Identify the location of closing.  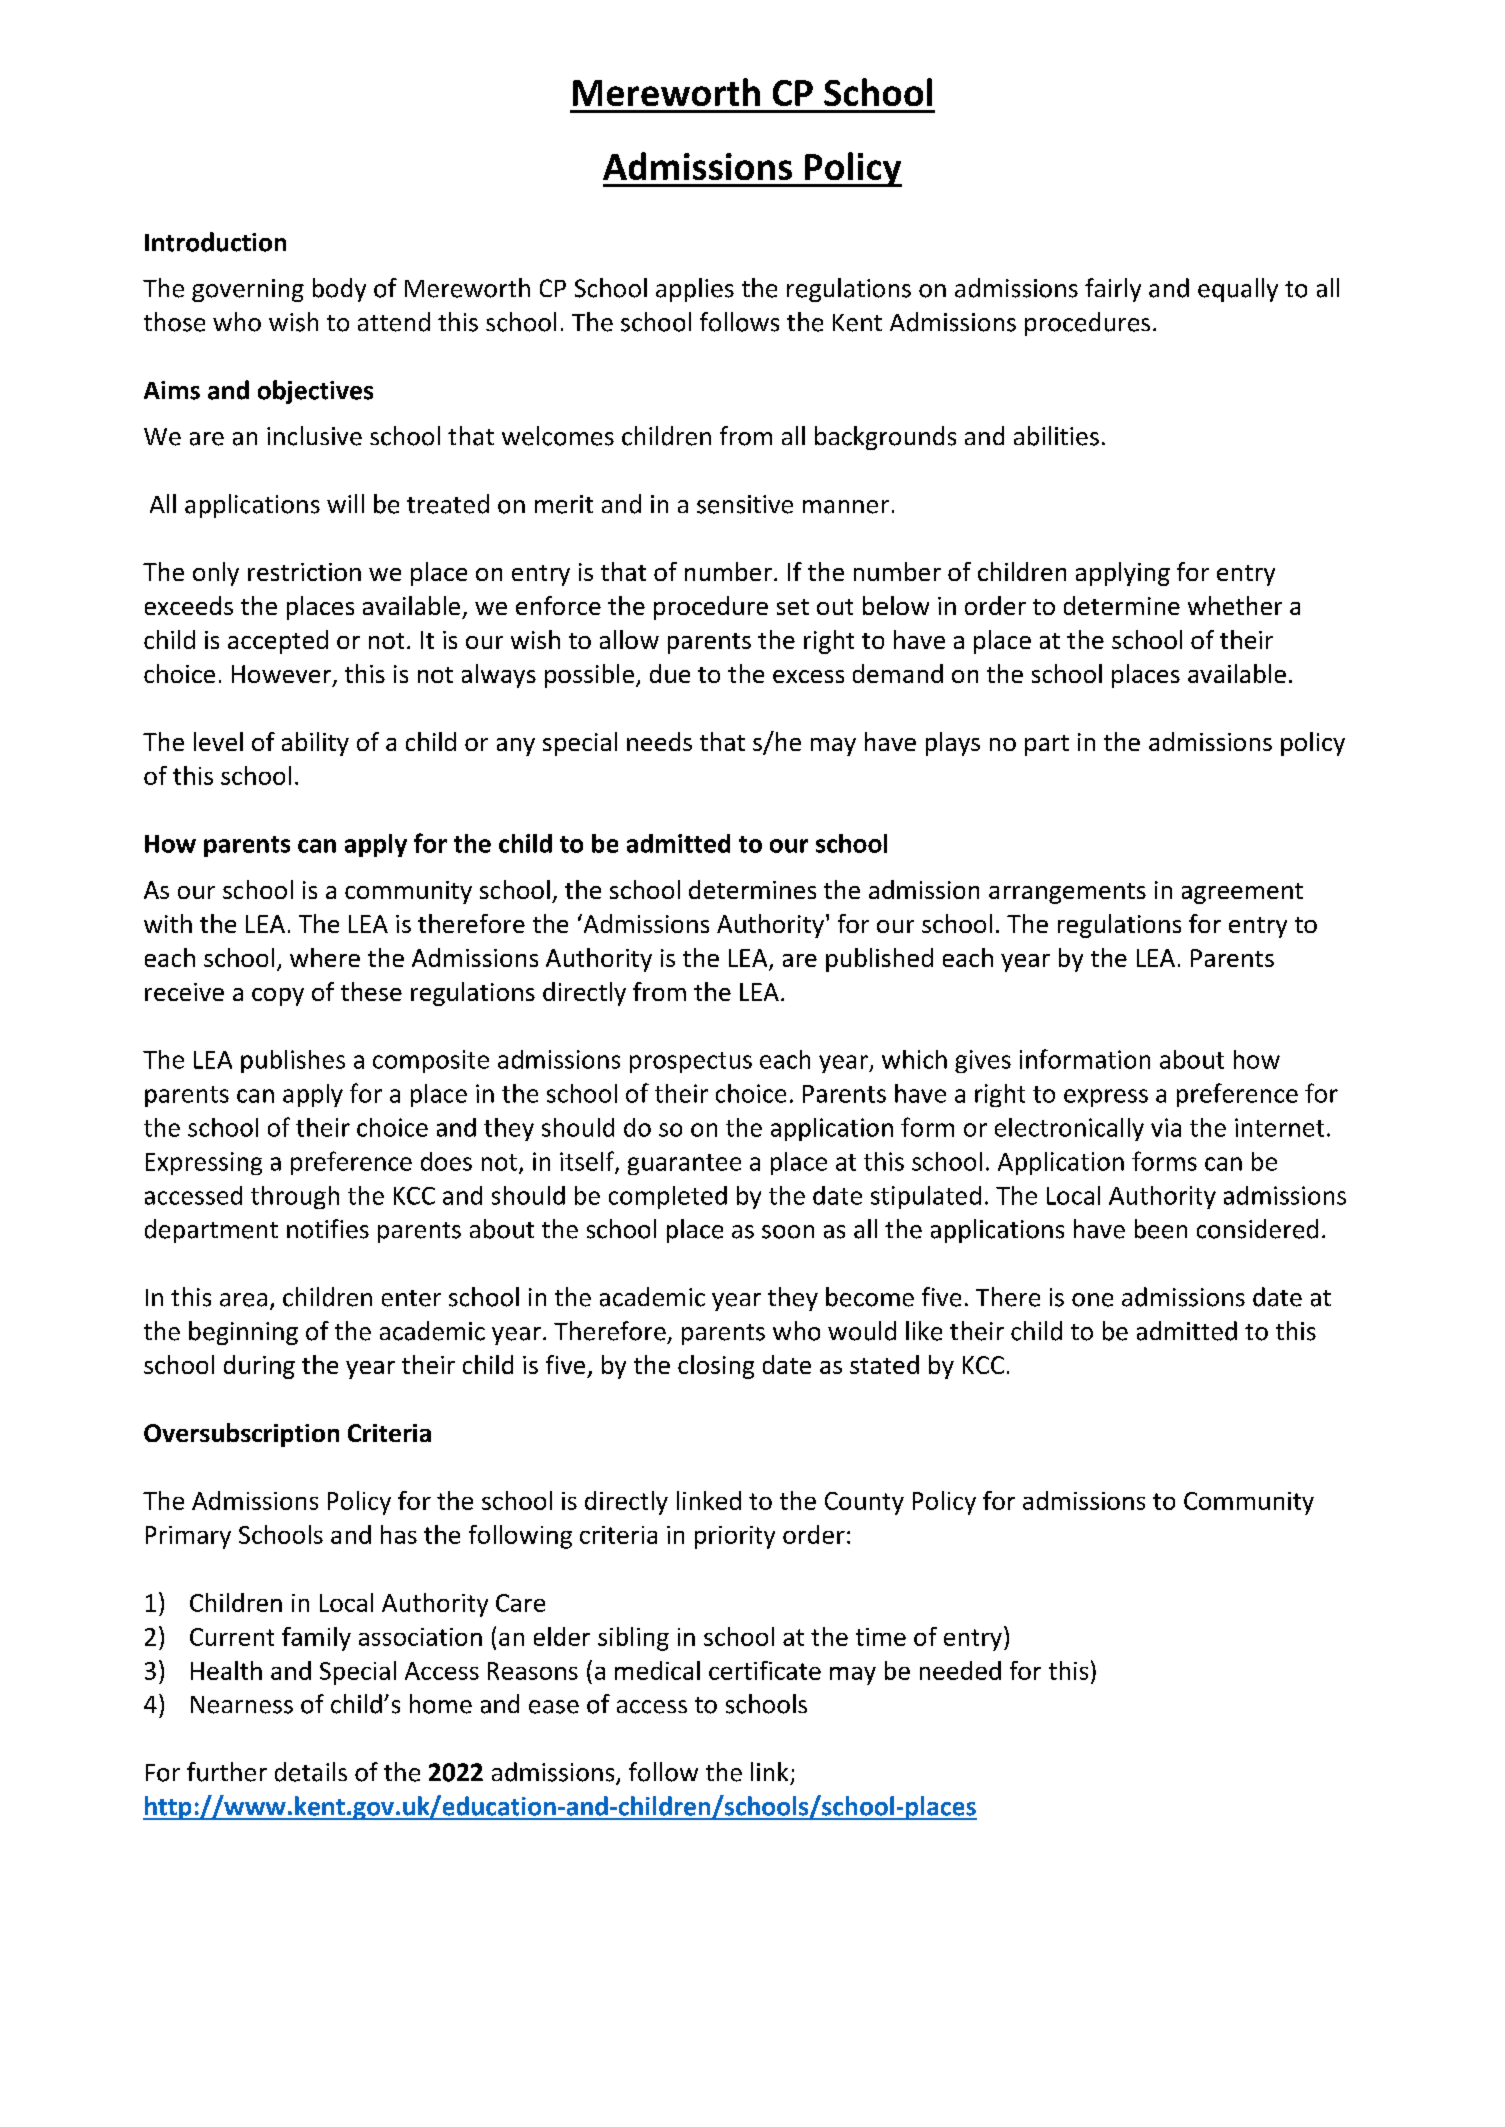
(716, 1367).
